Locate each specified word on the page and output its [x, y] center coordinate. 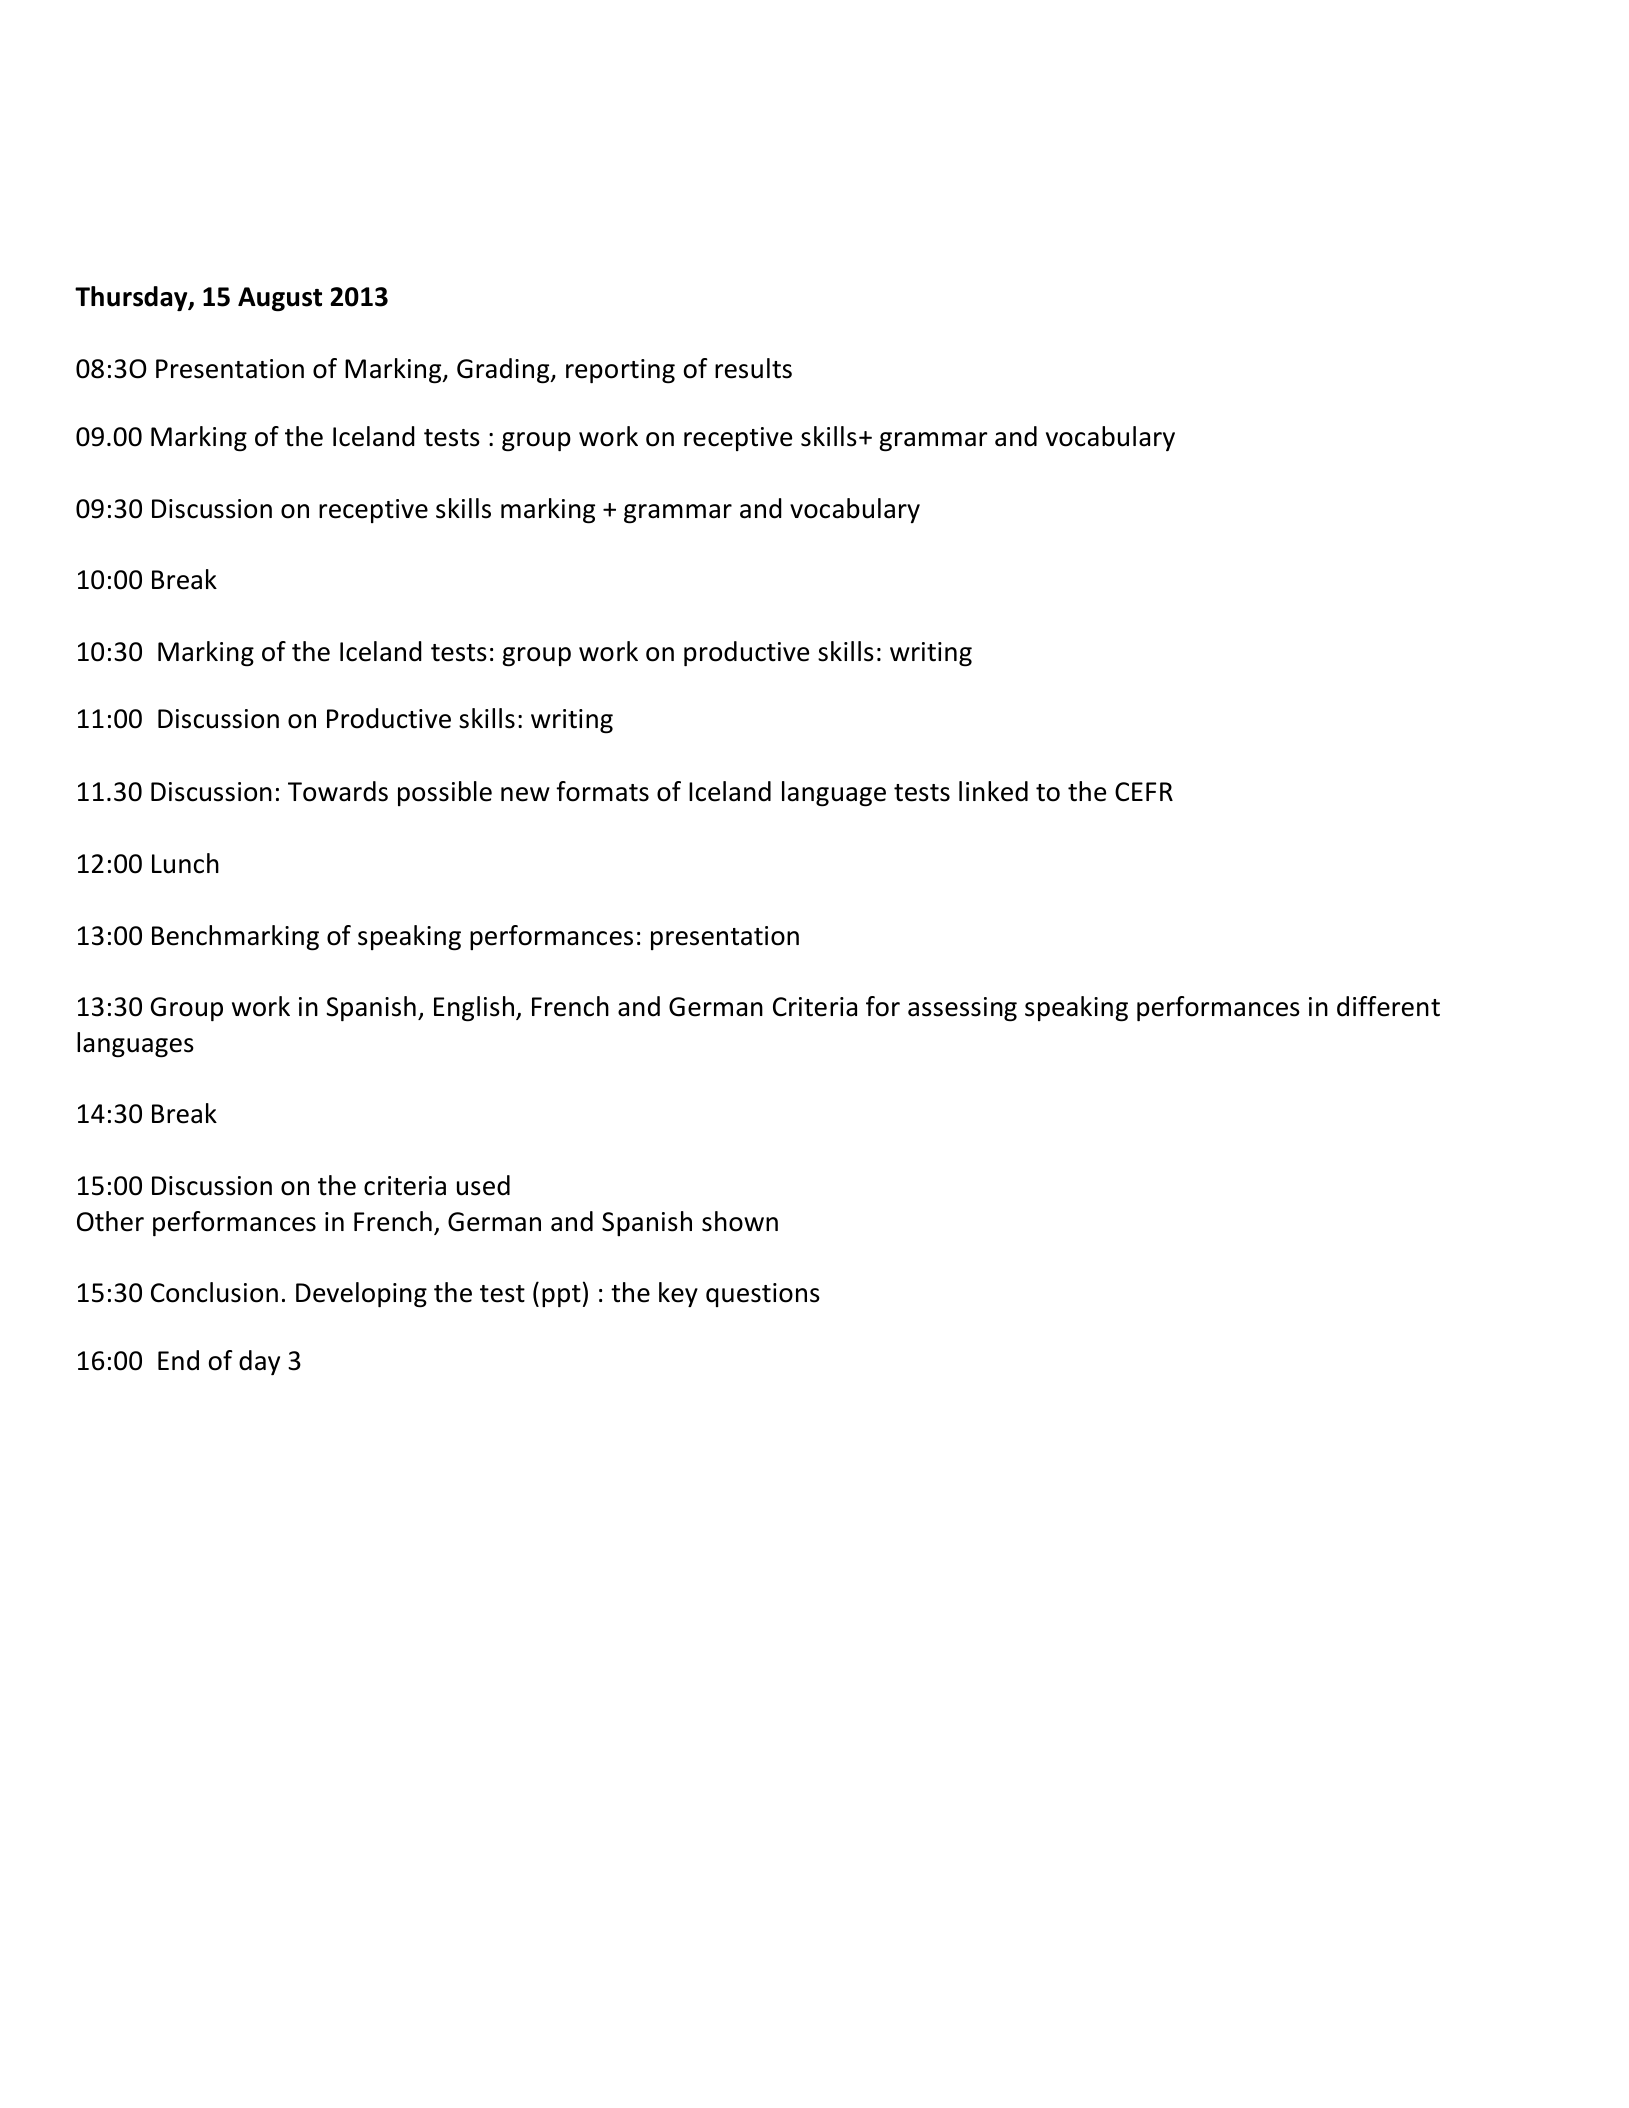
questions [763, 1295]
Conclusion [214, 1292]
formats [602, 791]
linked [993, 791]
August [280, 299]
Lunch [185, 863]
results [753, 368]
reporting [620, 371]
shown [740, 1221]
